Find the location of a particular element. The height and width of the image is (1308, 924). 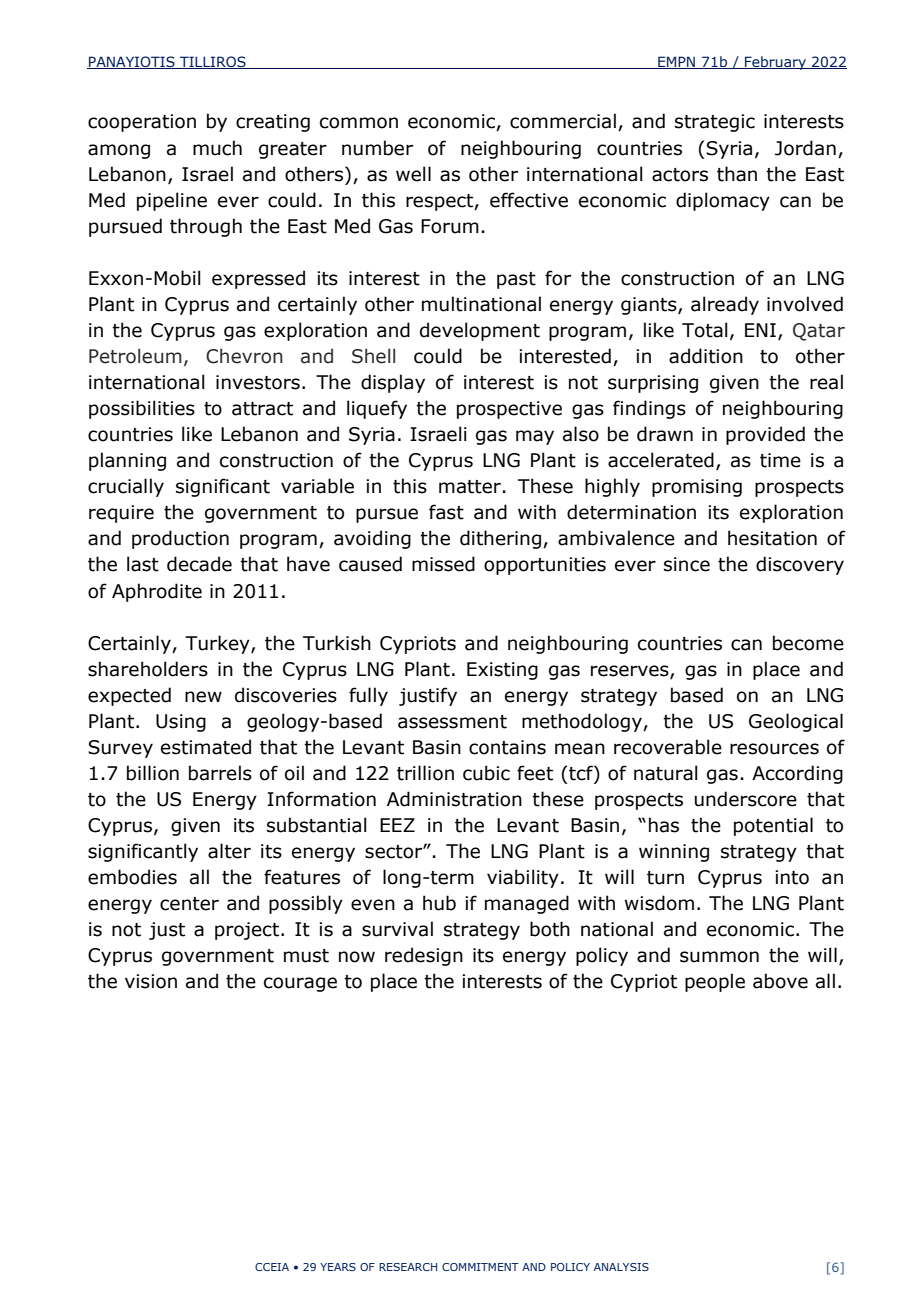

commercial is located at coordinates (563, 121).
